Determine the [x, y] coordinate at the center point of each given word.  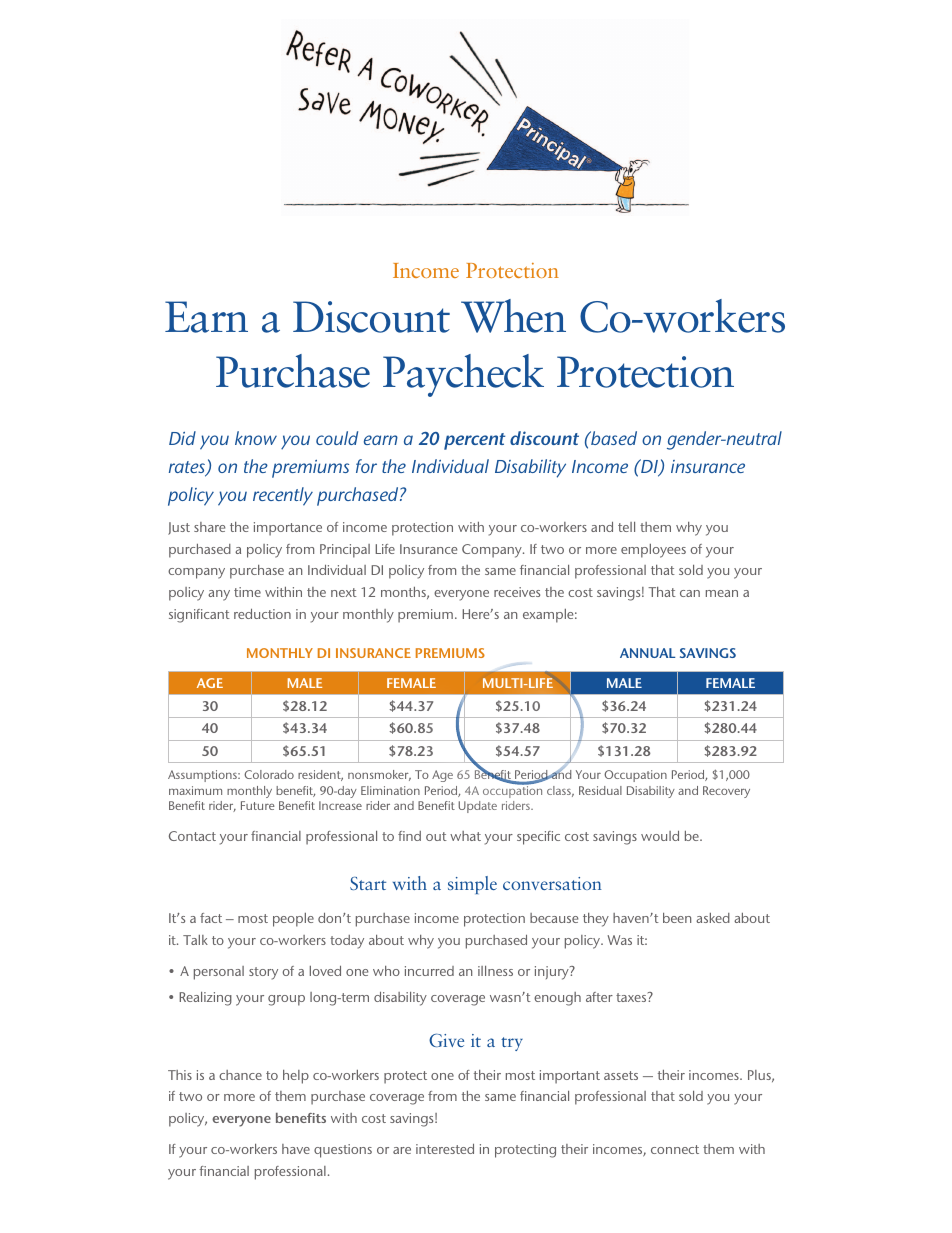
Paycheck [463, 375]
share [209, 527]
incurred [429, 971]
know [256, 438]
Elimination [390, 790]
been [677, 918]
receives [517, 592]
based [613, 438]
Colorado [269, 774]
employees [653, 551]
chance [240, 1075]
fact [211, 918]
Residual [600, 790]
